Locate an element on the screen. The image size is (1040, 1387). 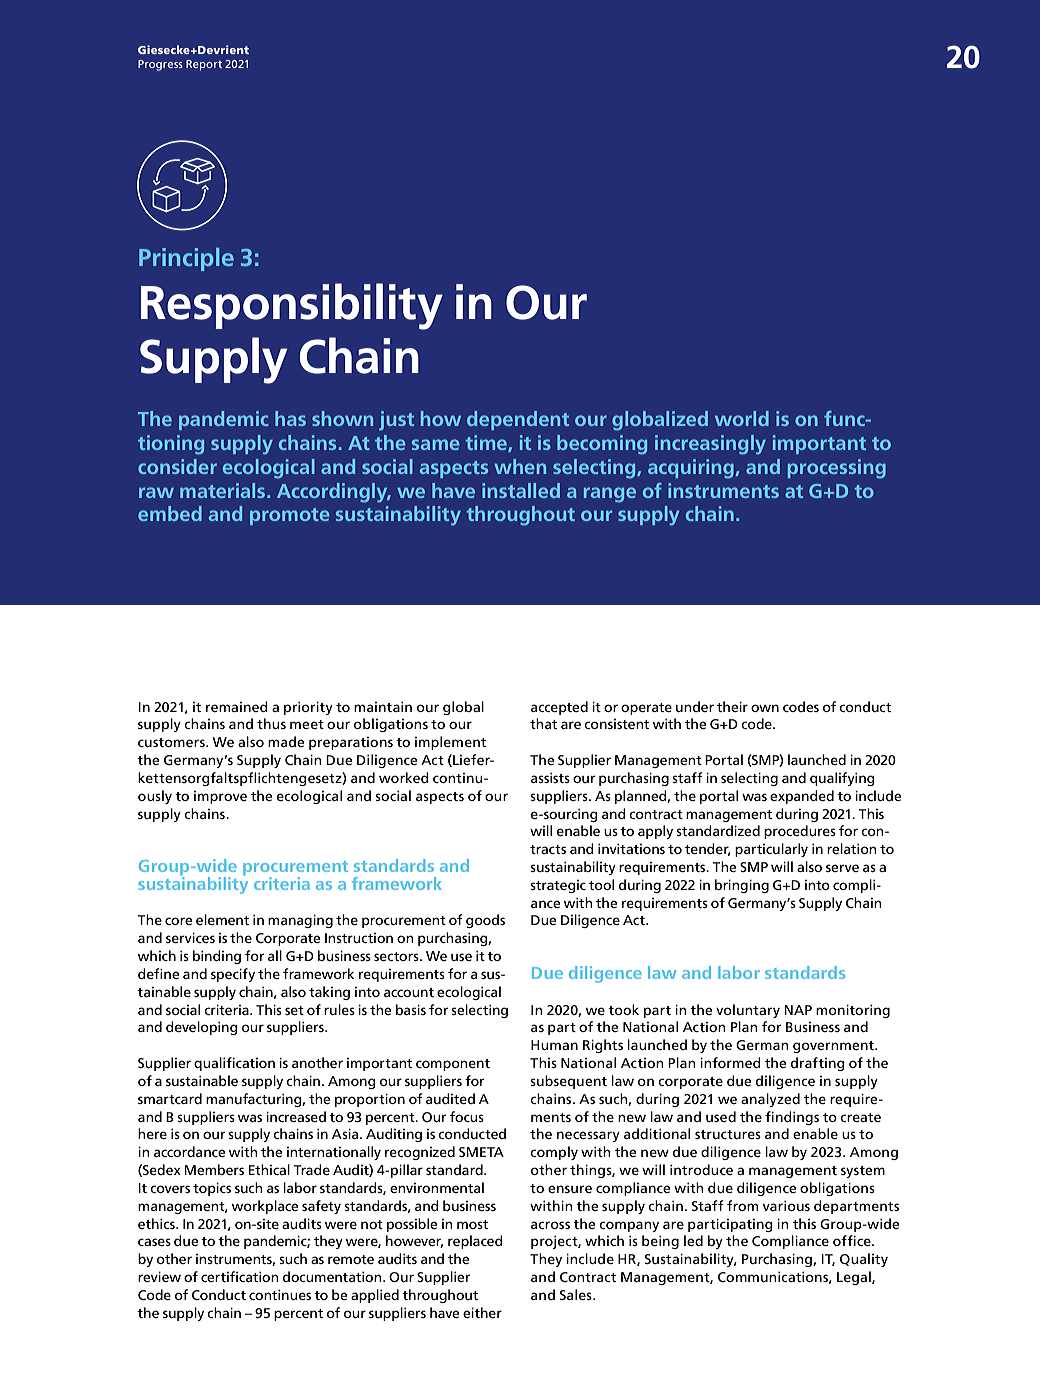
increasingly is located at coordinates (710, 445).
